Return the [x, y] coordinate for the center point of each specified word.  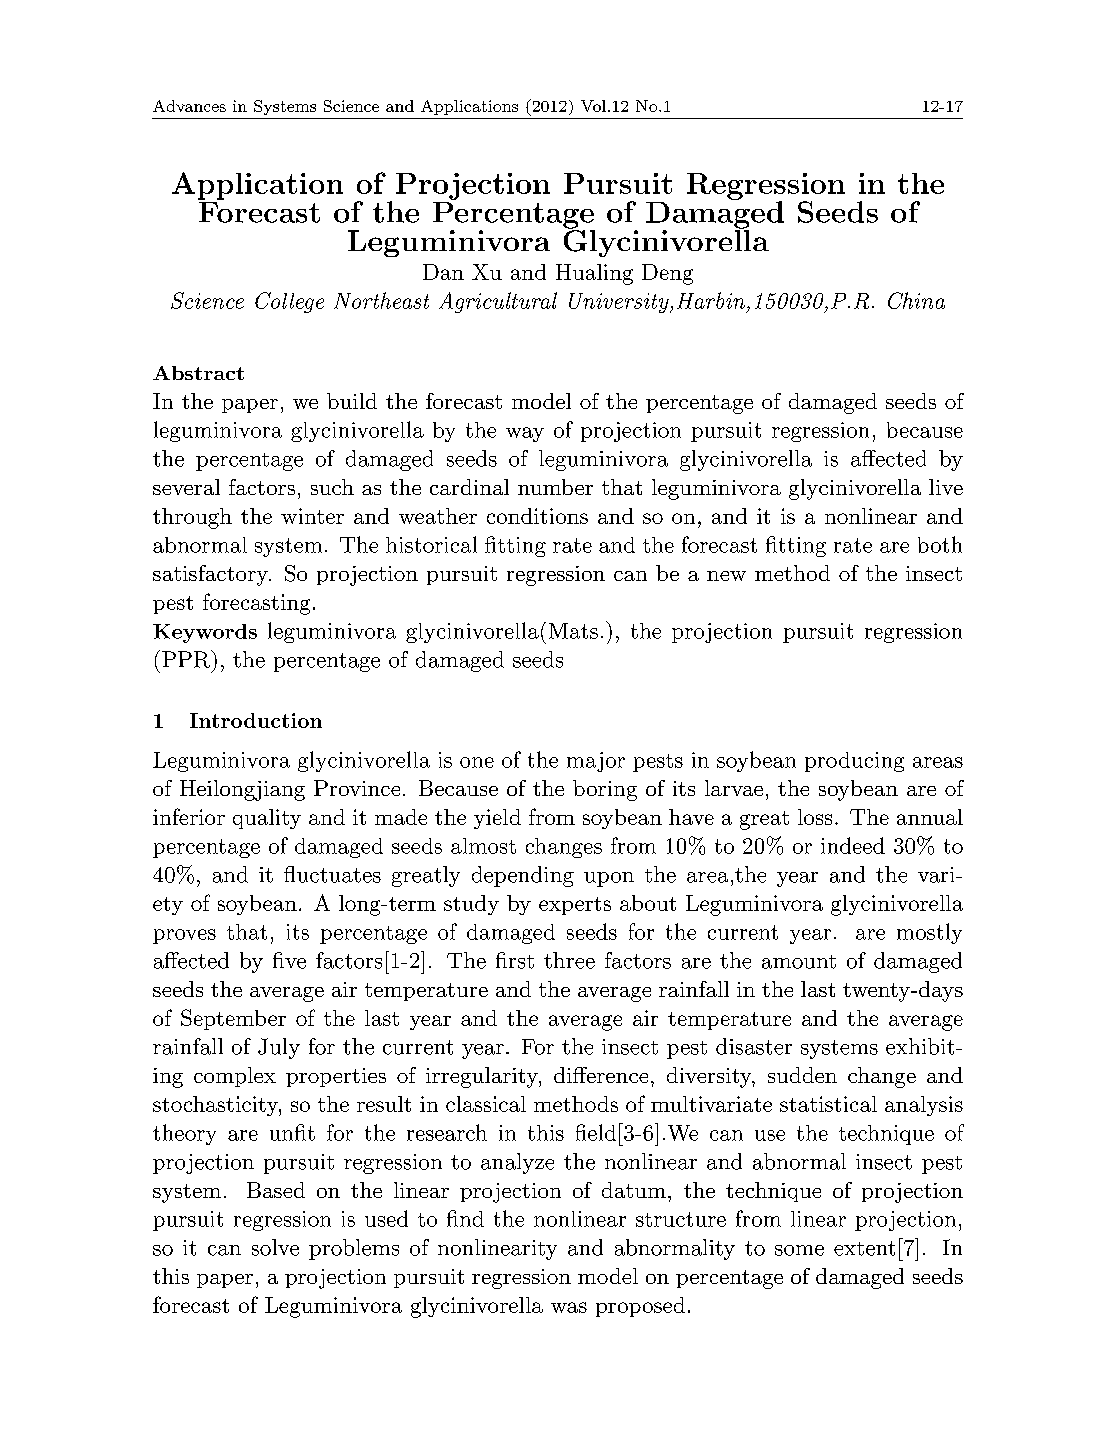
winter [312, 516]
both [940, 544]
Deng [667, 274]
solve [275, 1247]
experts [575, 906]
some [799, 1250]
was [569, 1307]
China [916, 300]
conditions [537, 516]
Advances [189, 106]
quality [267, 819]
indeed [853, 845]
